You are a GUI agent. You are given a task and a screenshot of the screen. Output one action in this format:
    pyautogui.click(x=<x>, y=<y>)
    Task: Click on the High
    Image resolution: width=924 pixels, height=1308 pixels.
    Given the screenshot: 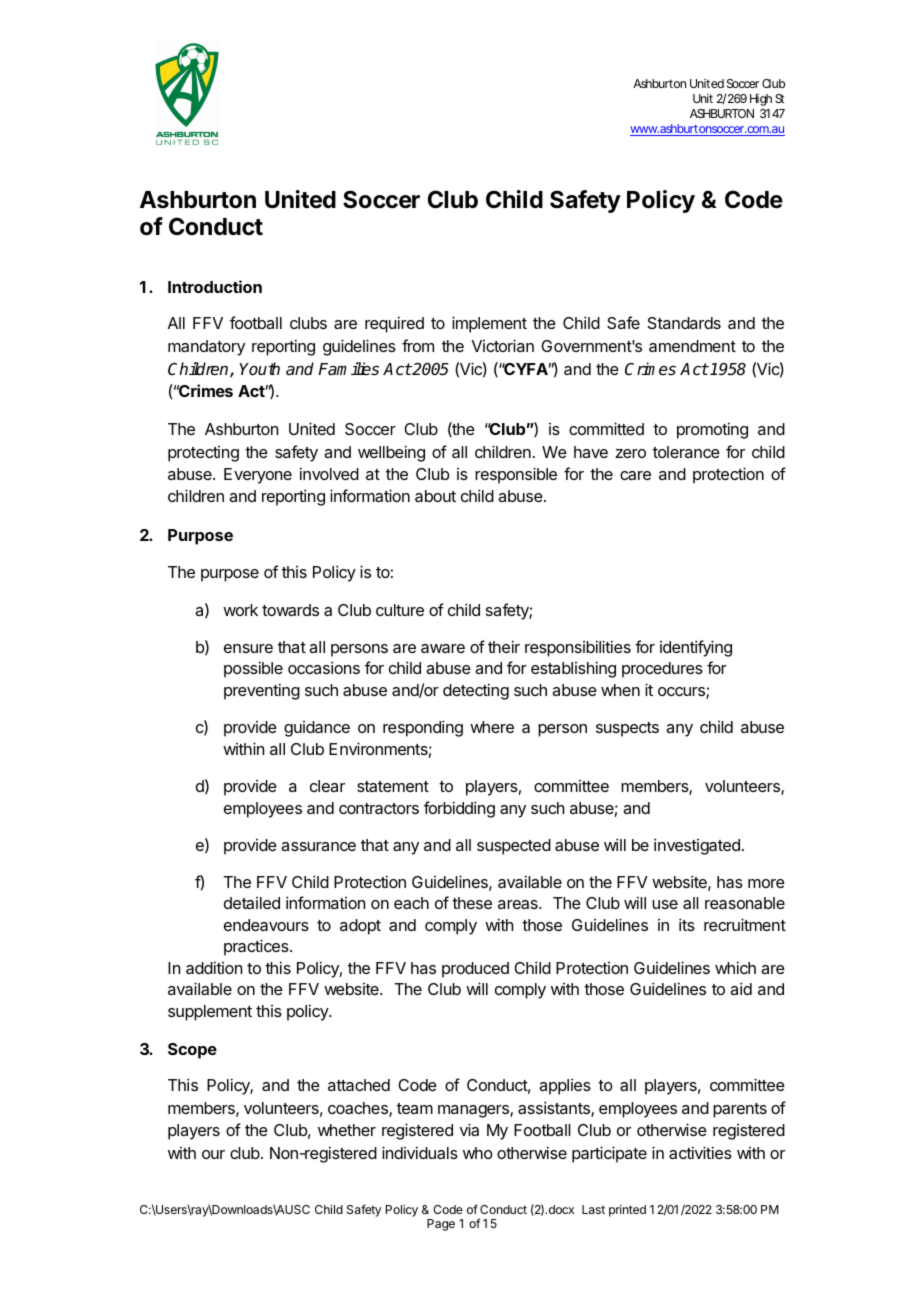 What is the action you would take?
    pyautogui.click(x=761, y=100)
